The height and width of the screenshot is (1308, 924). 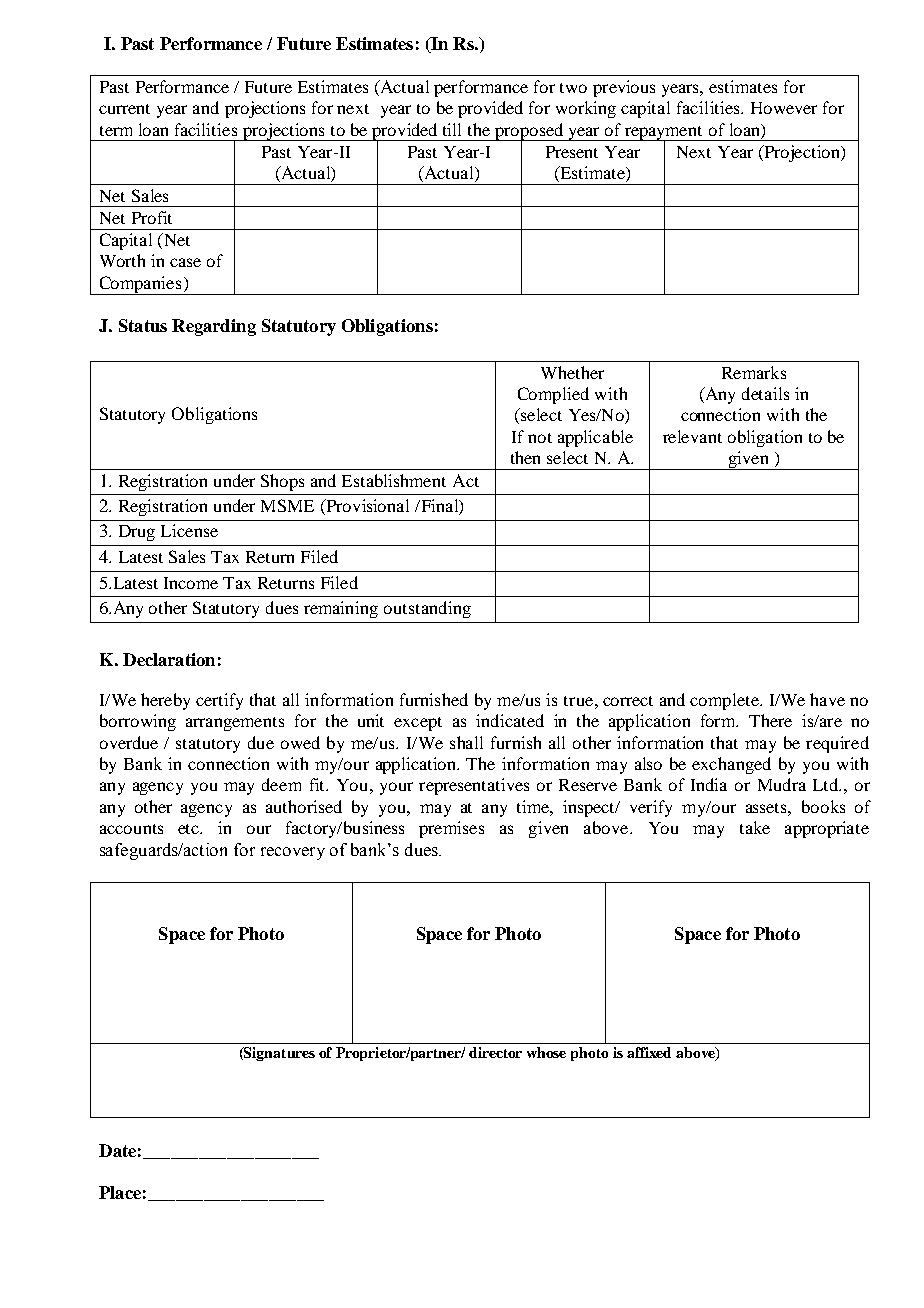 What do you see at coordinates (124, 109) in the screenshot?
I see `current` at bounding box center [124, 109].
